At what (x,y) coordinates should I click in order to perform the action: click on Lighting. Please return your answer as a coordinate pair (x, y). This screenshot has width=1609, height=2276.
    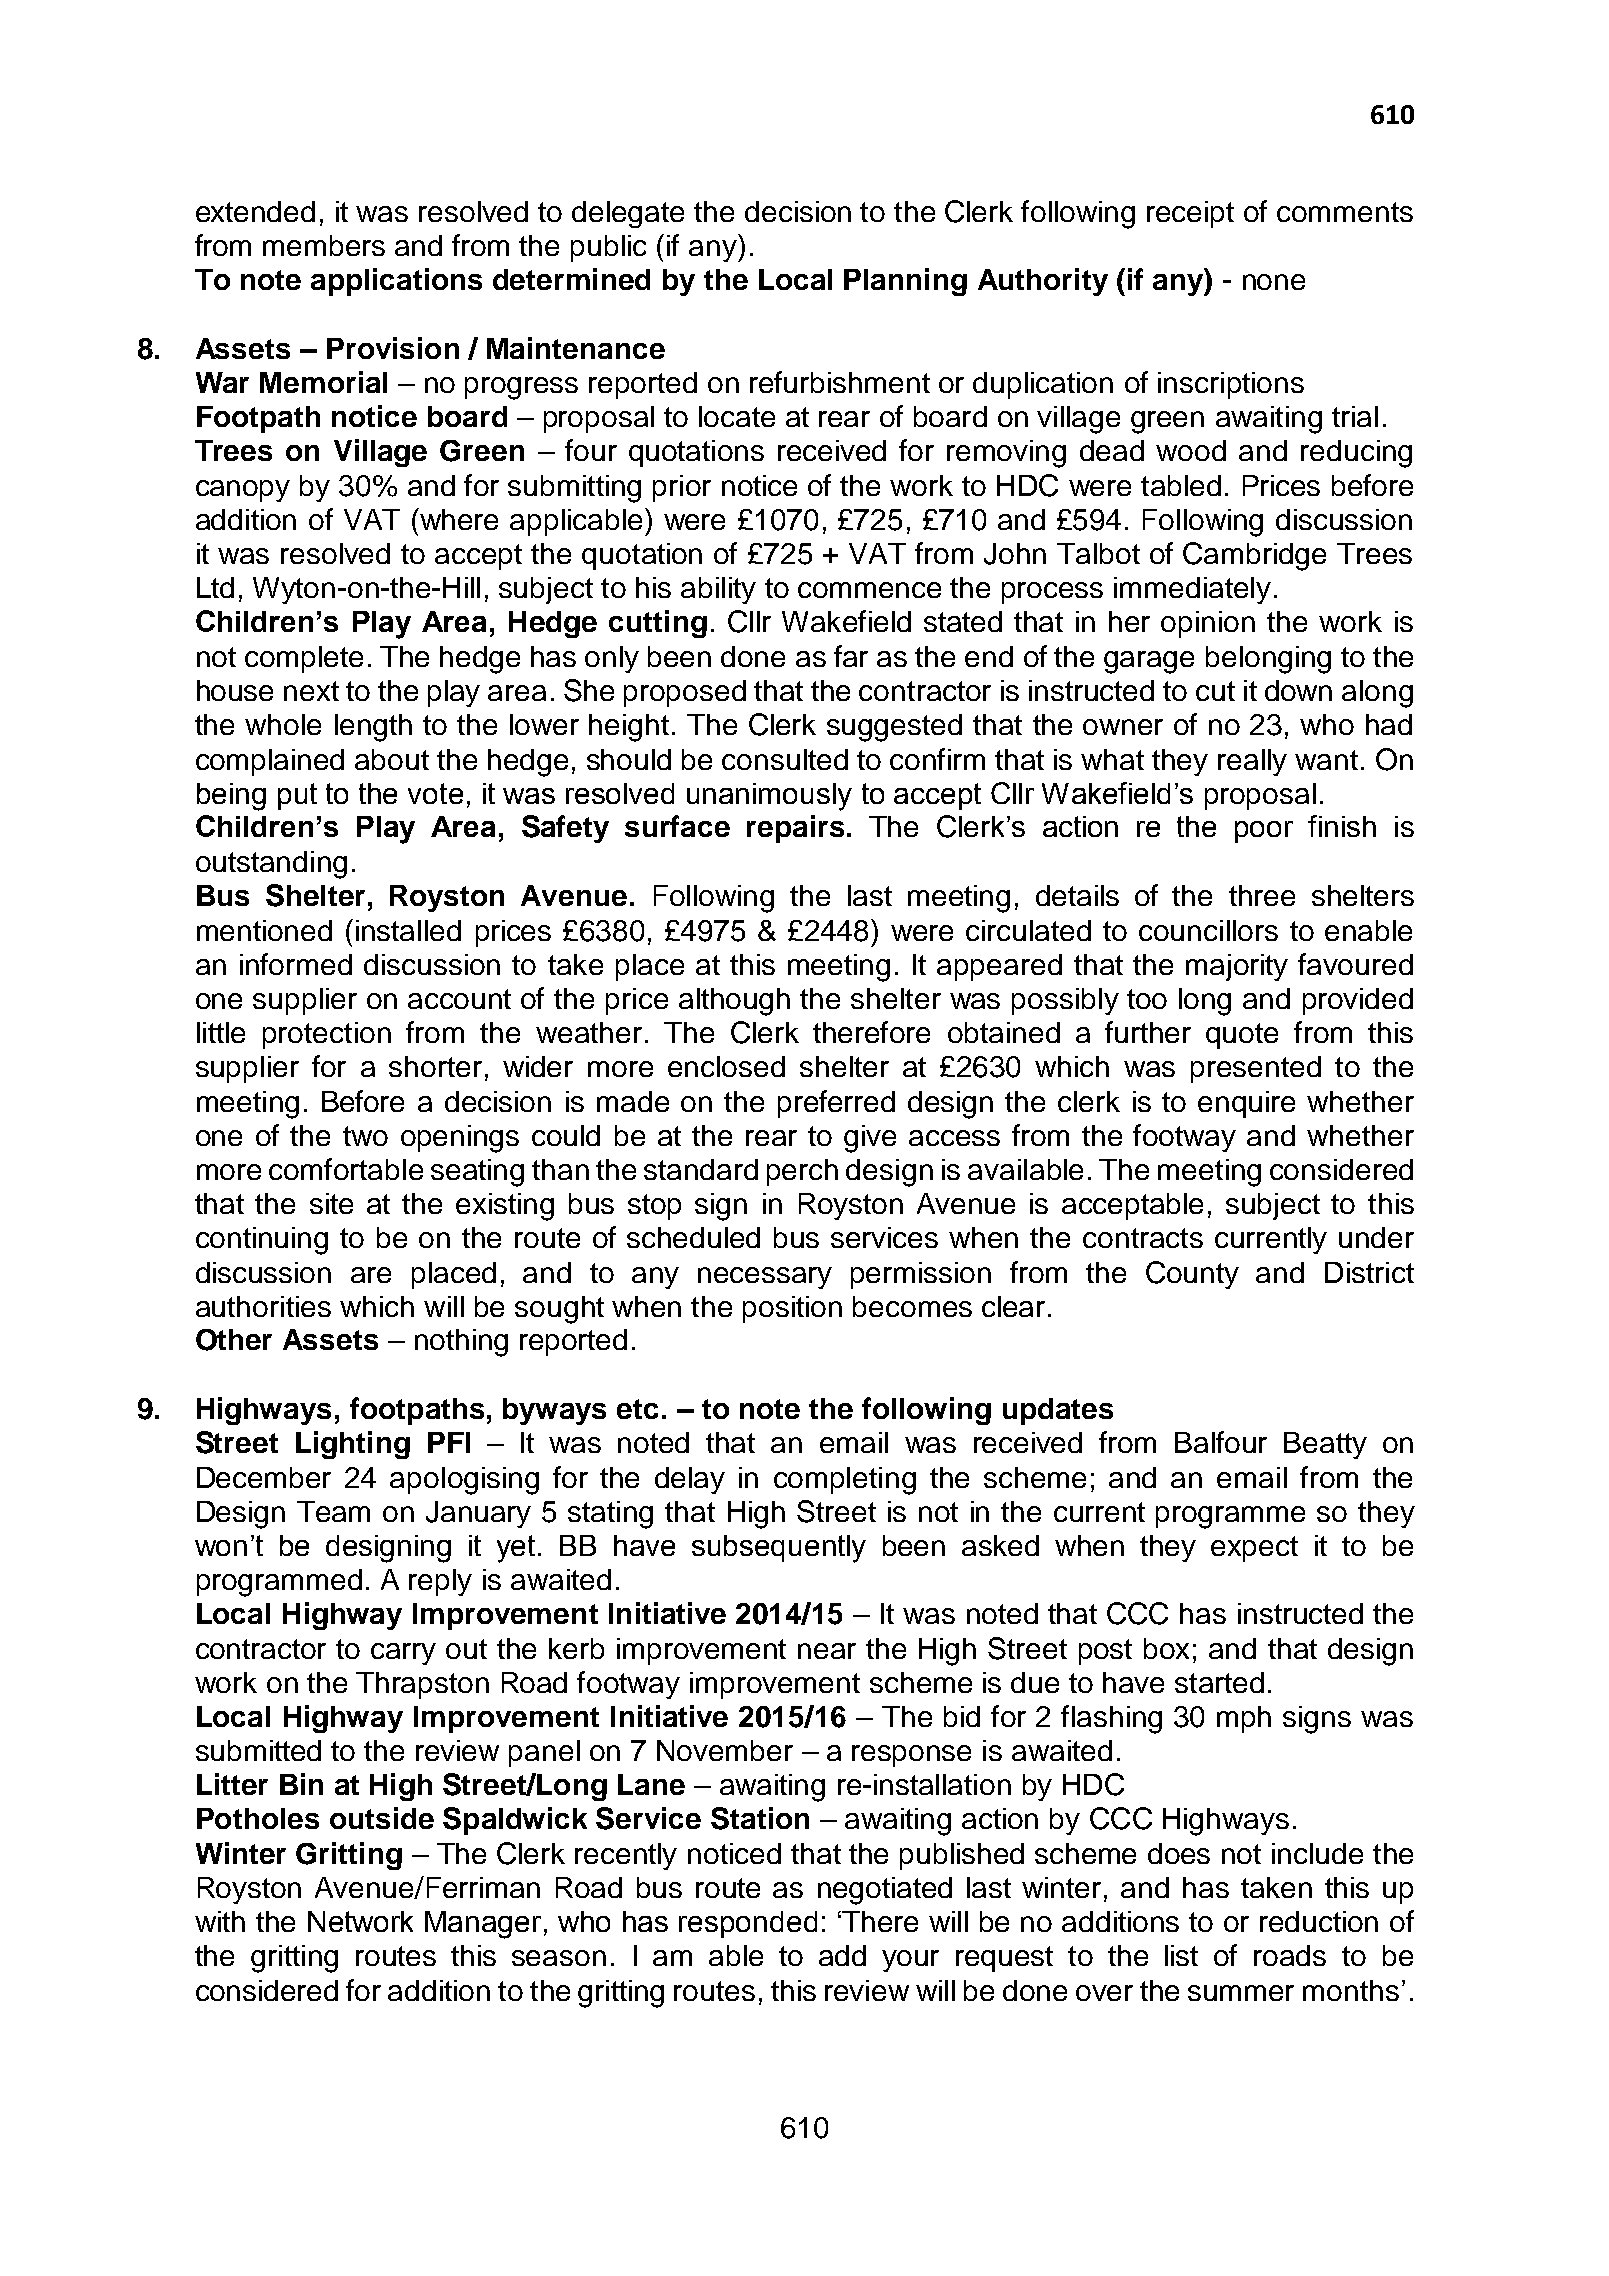
    Looking at the image, I should click on (353, 1445).
